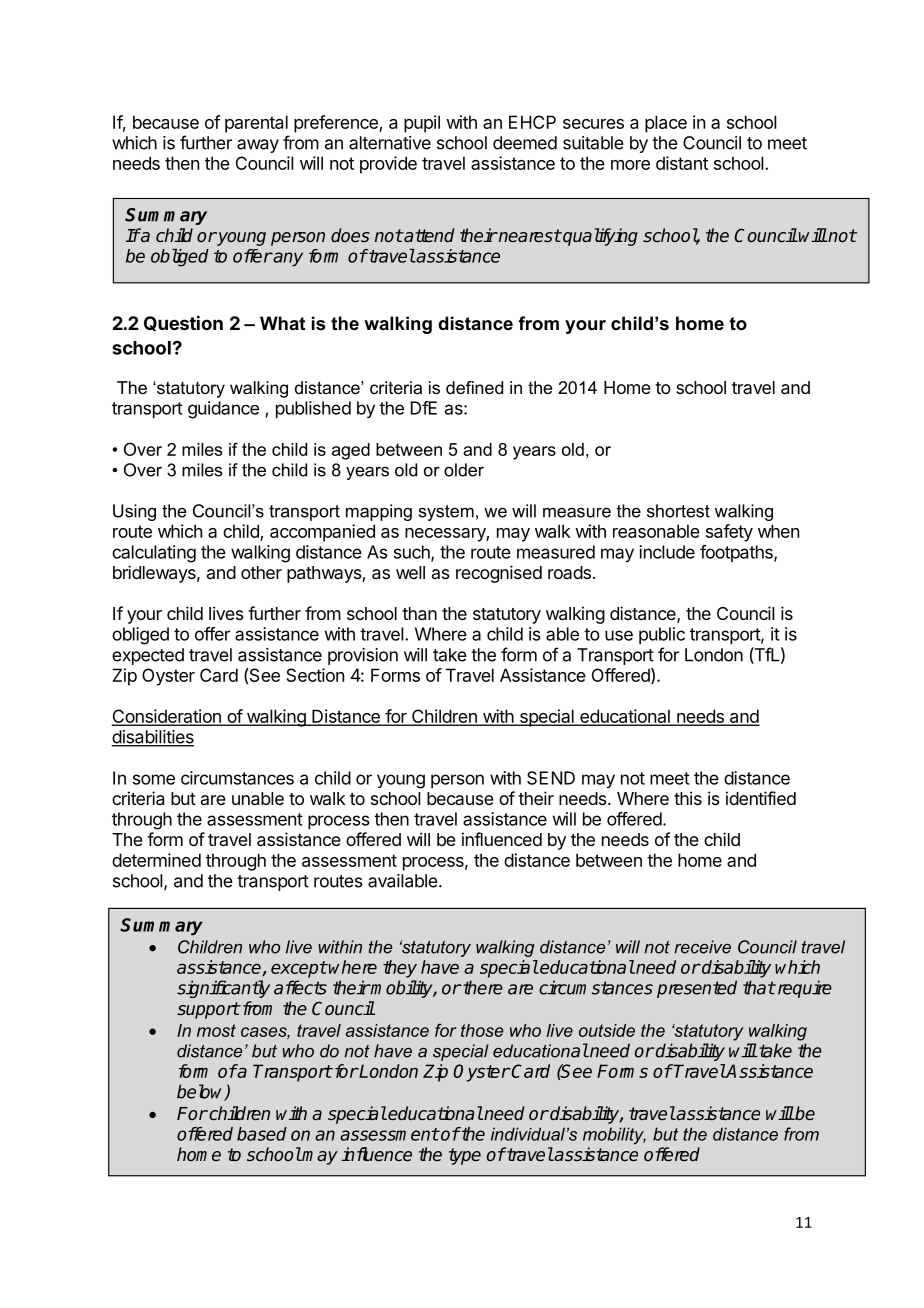 The image size is (924, 1308). Describe the element at coordinates (702, 947) in the screenshot. I see `receive` at that location.
